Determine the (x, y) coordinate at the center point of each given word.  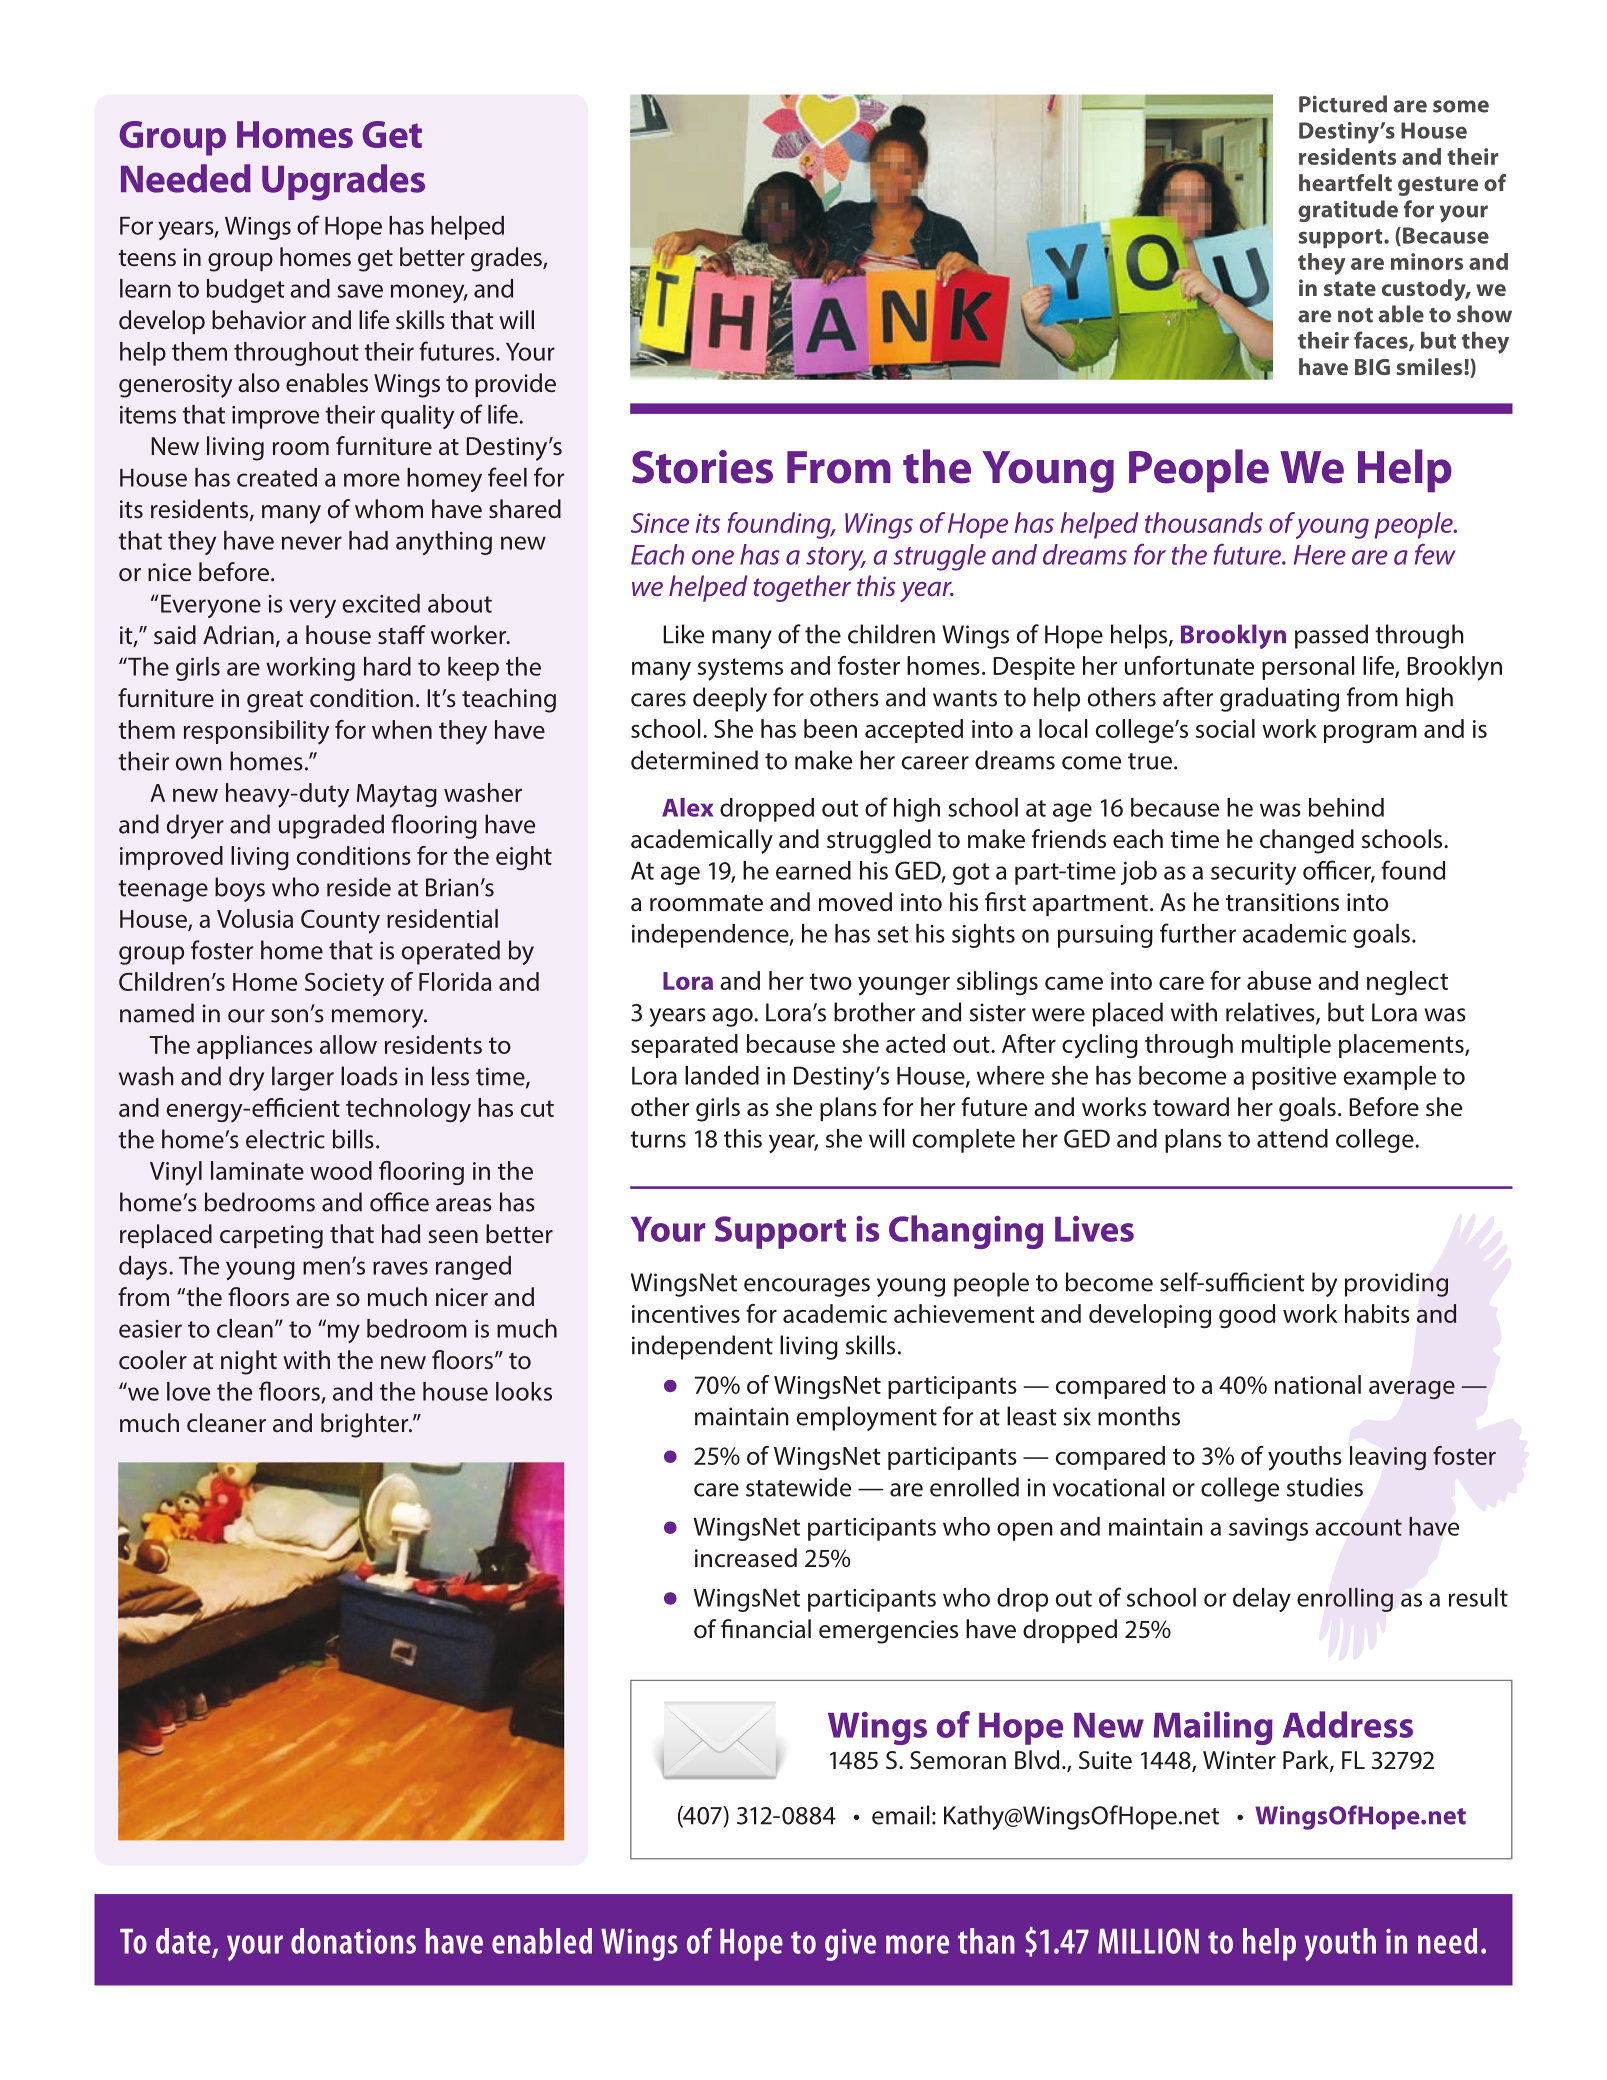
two (831, 981)
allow (348, 1044)
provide (515, 385)
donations (353, 1941)
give (850, 1945)
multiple (1286, 1046)
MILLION (1148, 1941)
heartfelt (1345, 182)
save (360, 291)
